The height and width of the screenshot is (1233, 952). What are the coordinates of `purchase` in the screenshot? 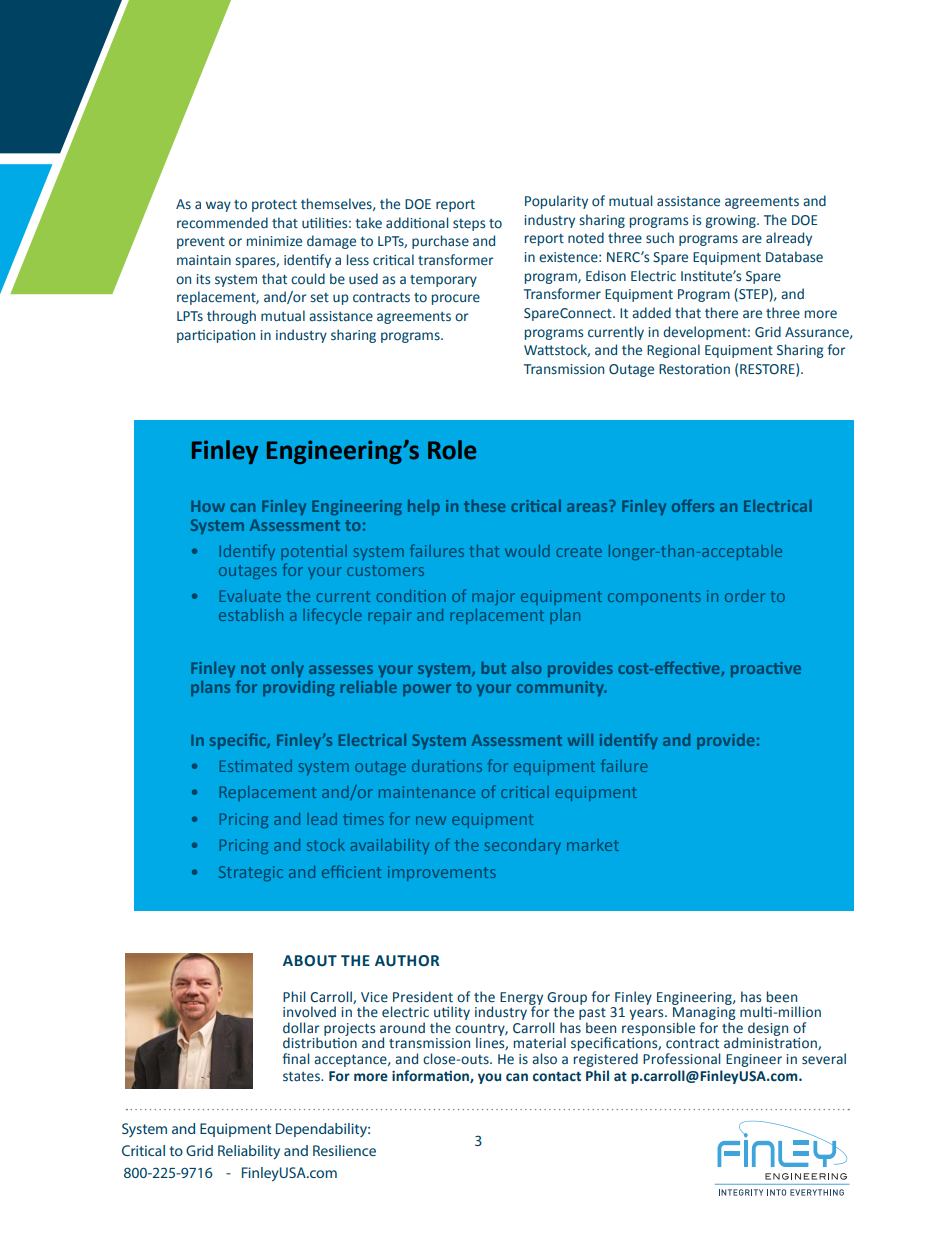 It's located at (440, 242).
